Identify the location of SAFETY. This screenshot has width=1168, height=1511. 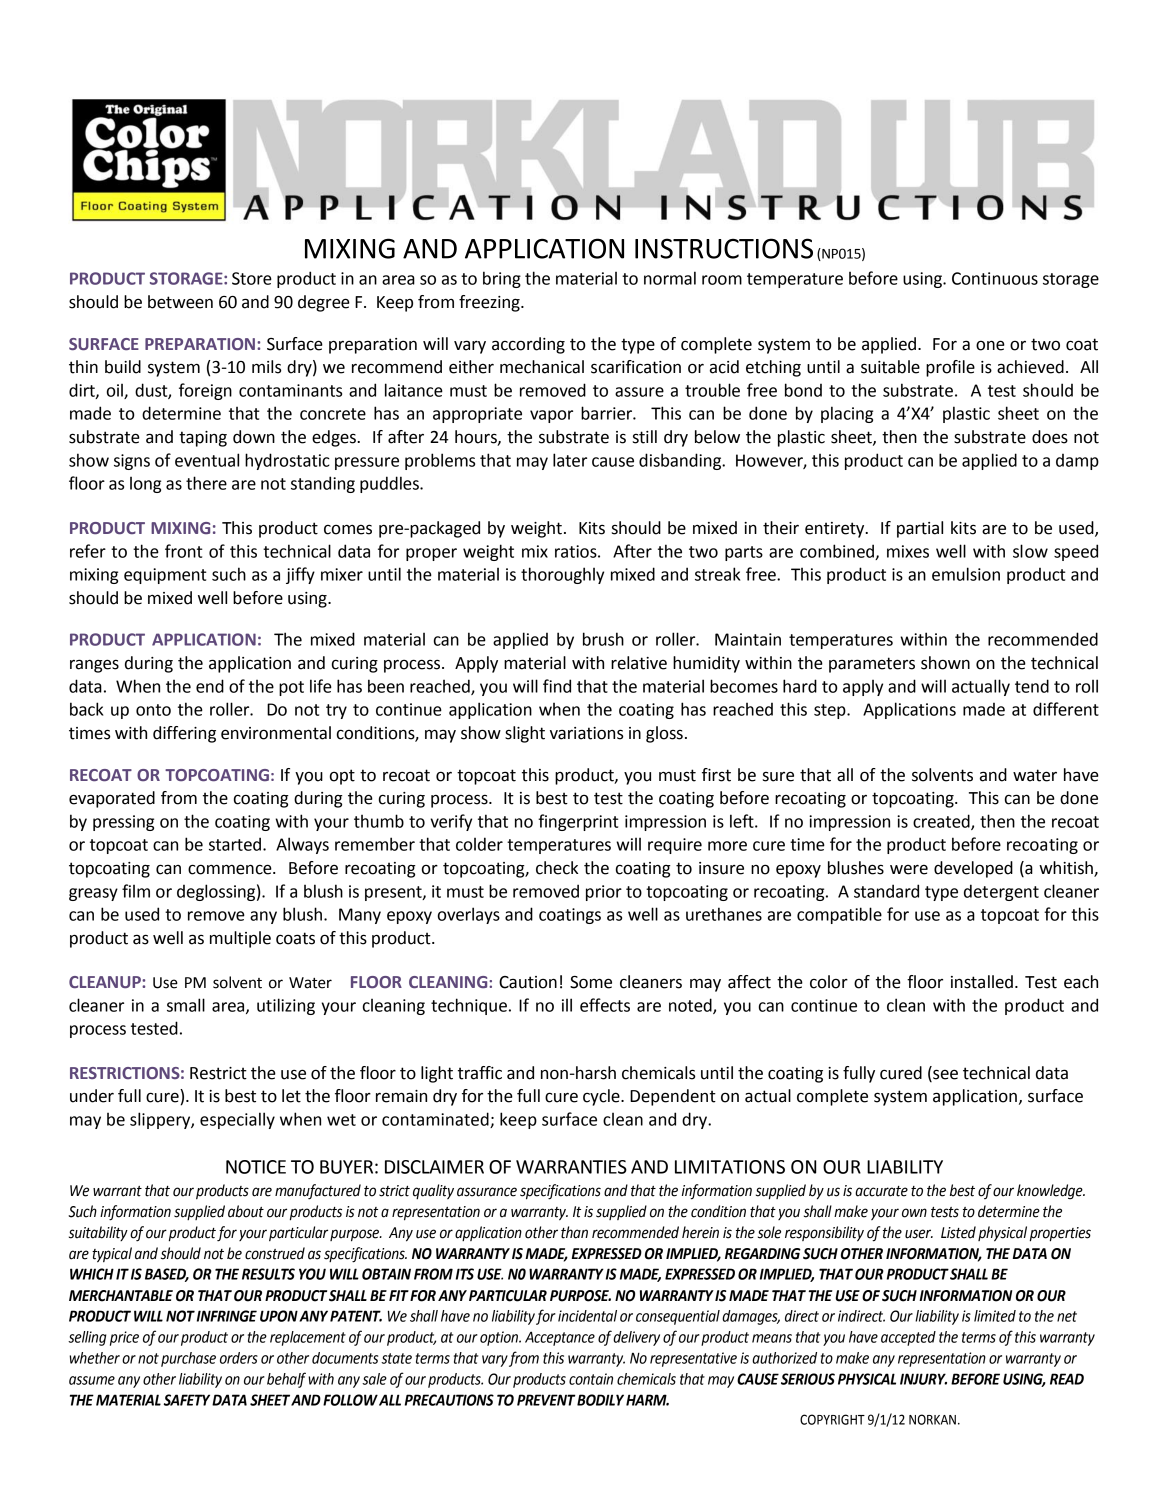
(187, 1400).
